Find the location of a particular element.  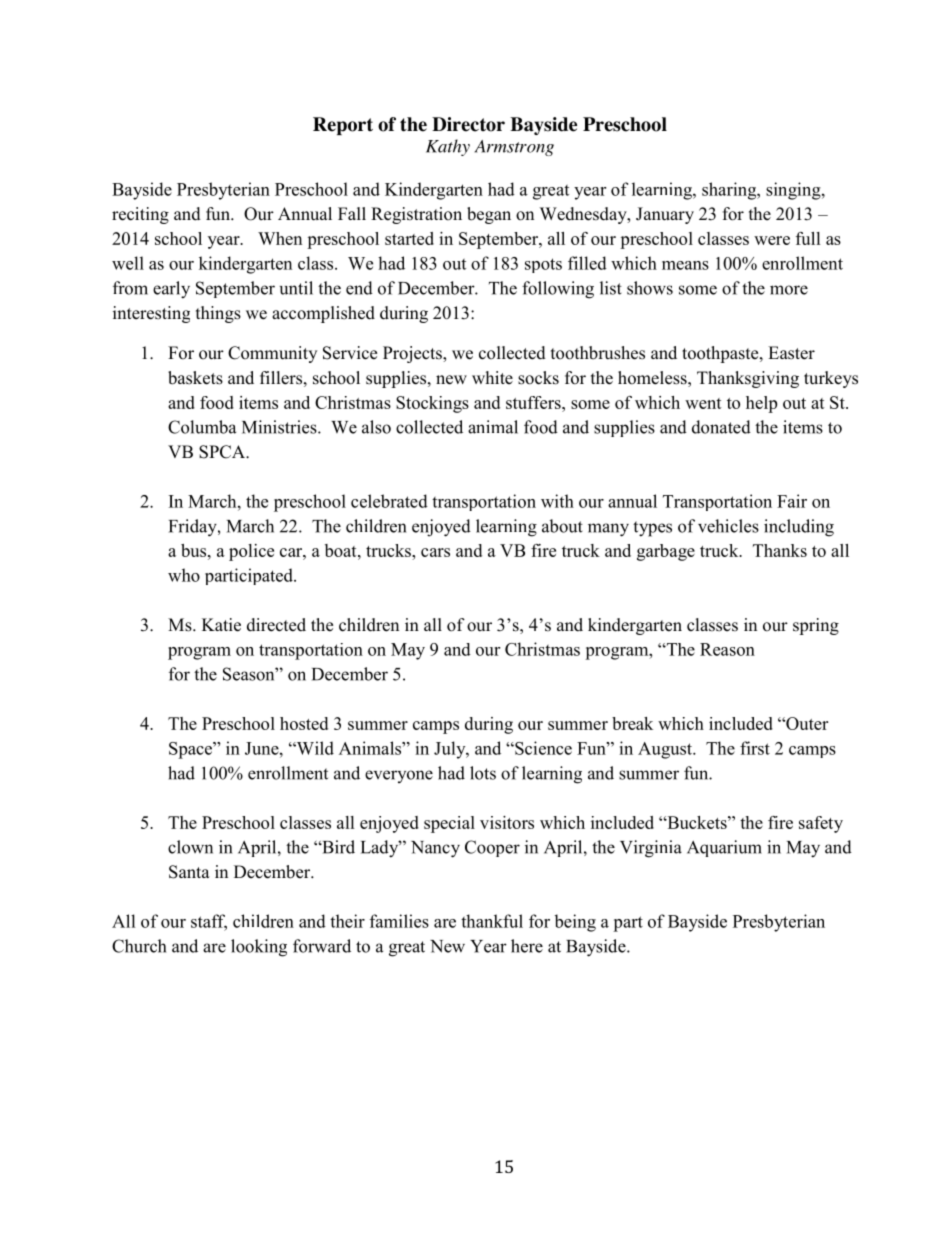

Reason is located at coordinates (727, 649).
